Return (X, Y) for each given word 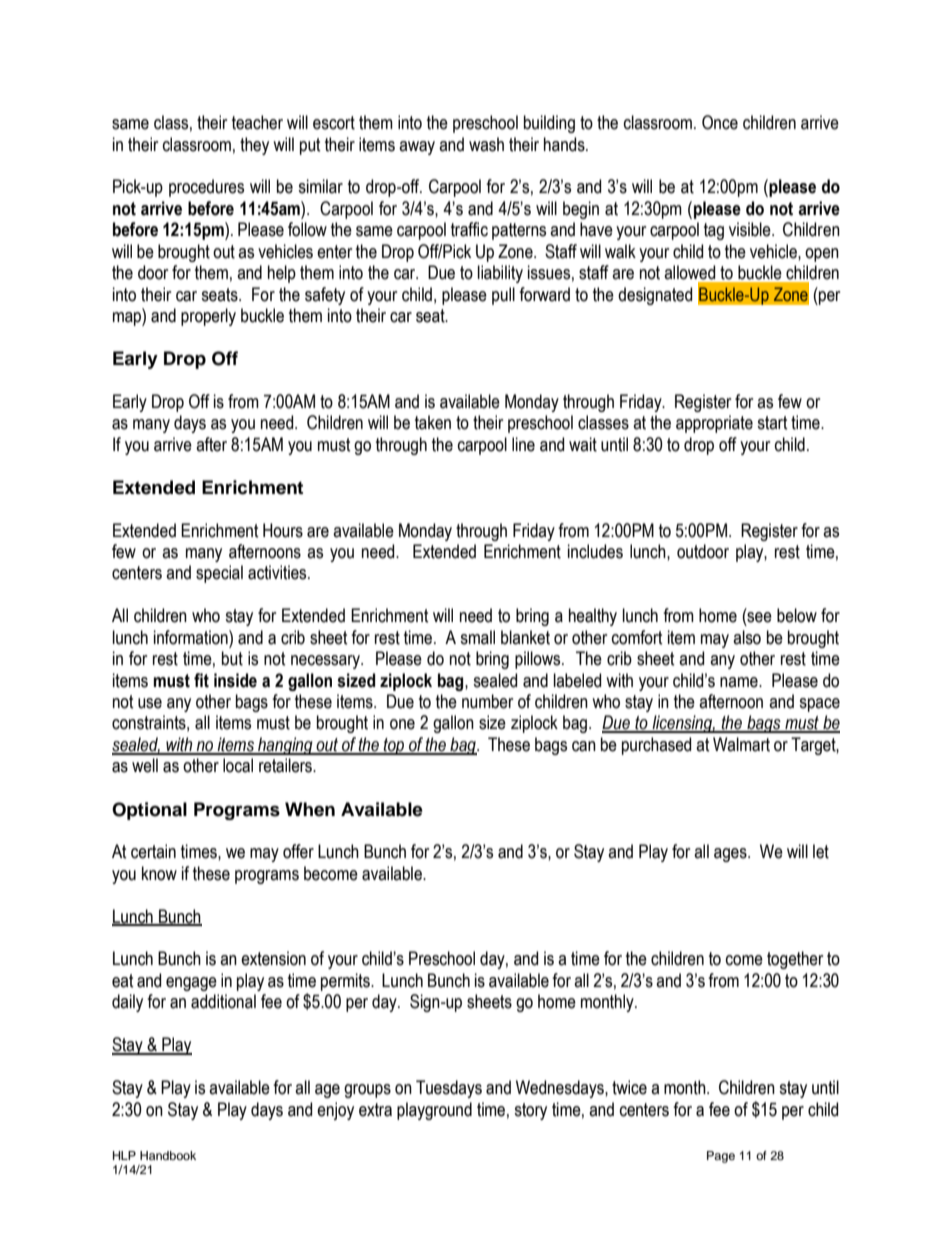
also (747, 637)
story (530, 1111)
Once (720, 122)
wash (486, 144)
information (192, 637)
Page (721, 1157)
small (477, 637)
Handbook (168, 1155)
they (254, 146)
